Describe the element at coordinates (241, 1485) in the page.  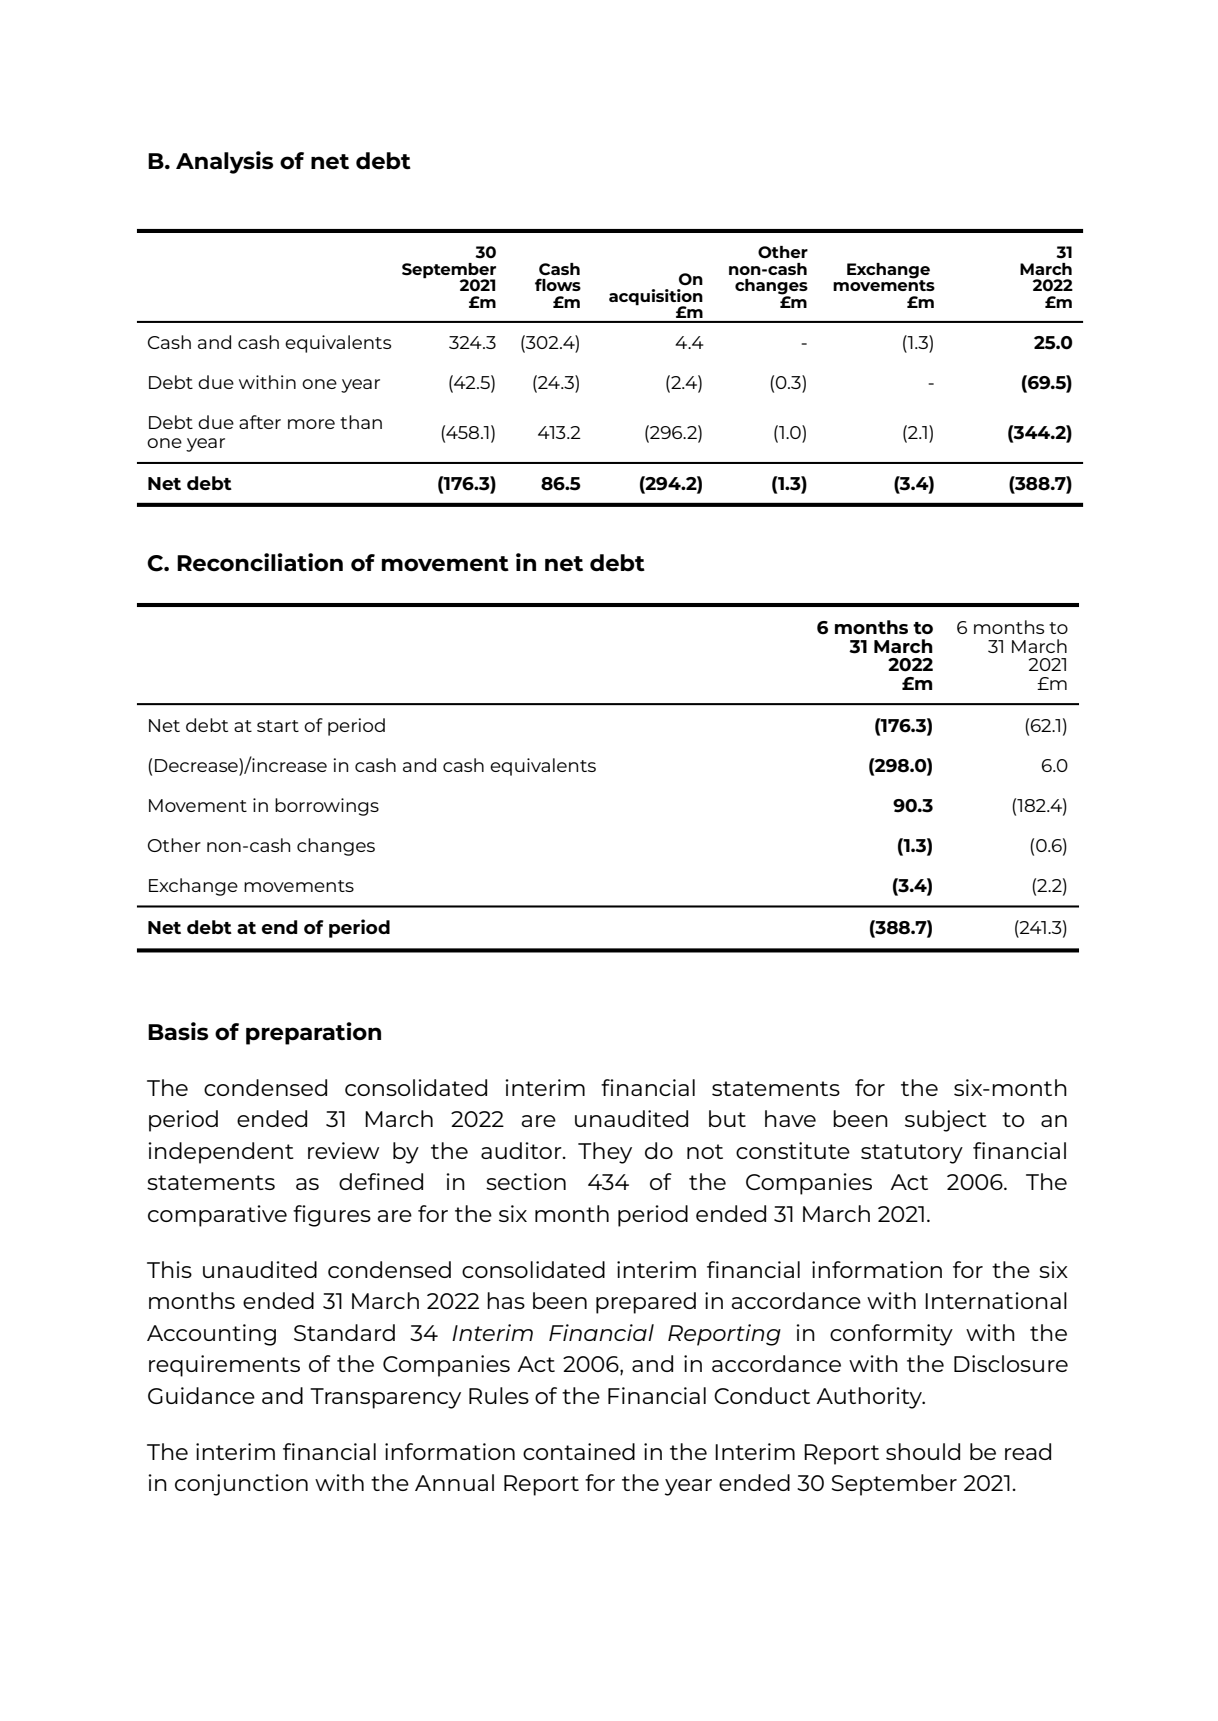
I see `conjunction` at that location.
